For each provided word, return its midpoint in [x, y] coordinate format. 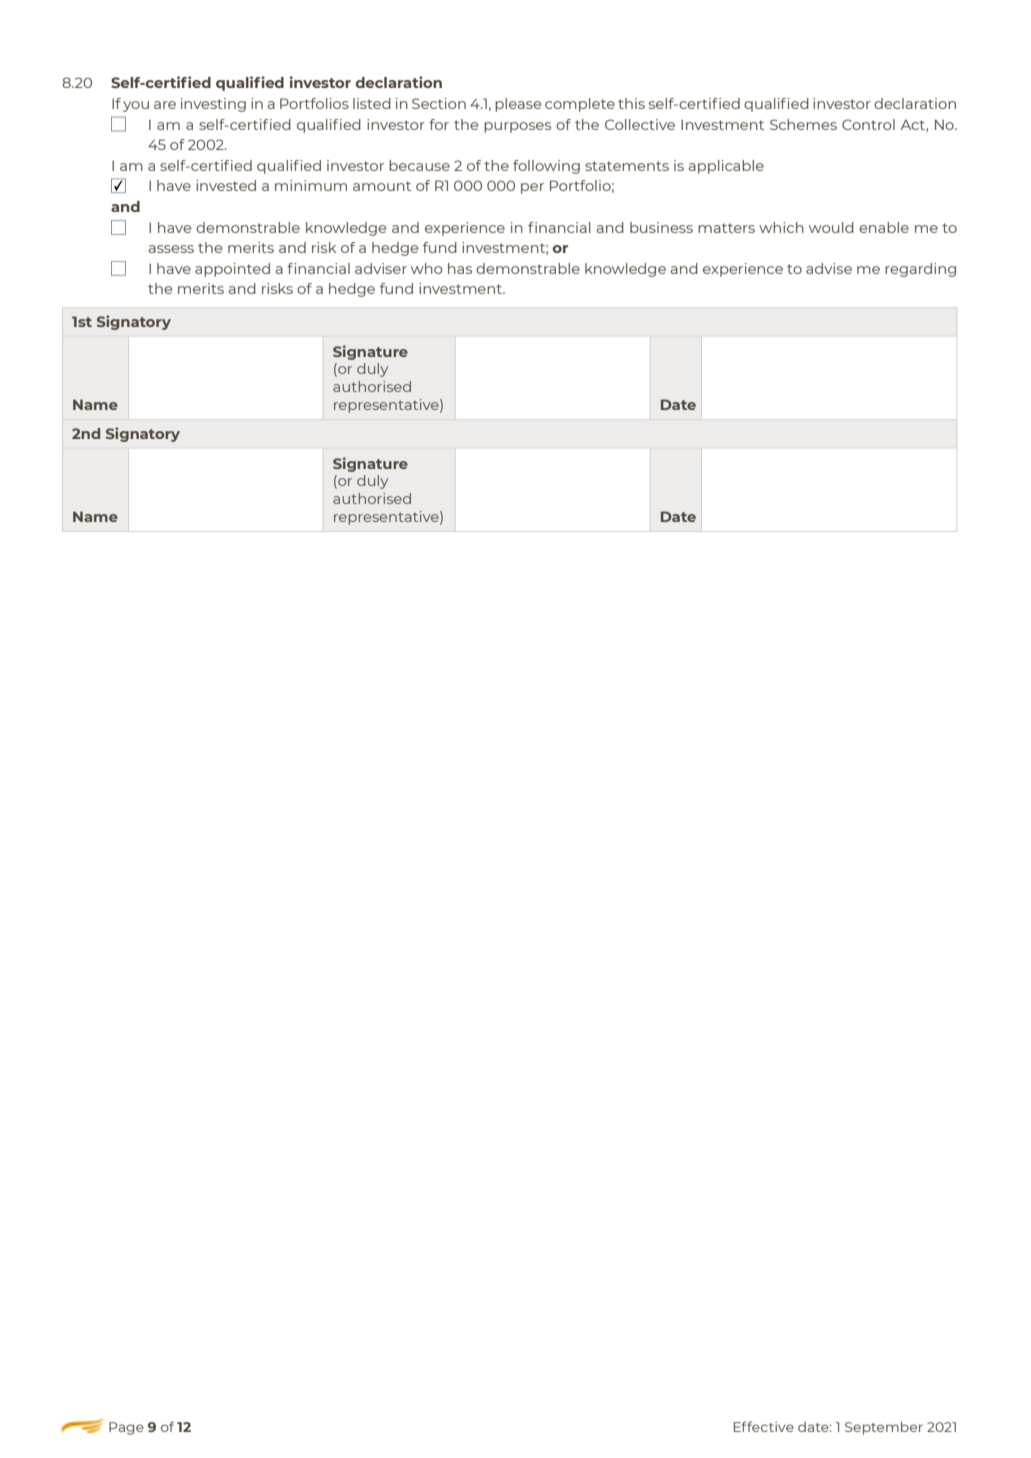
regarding [920, 270]
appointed [232, 270]
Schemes [803, 124]
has [460, 268]
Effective [764, 1426]
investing [213, 105]
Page [126, 1428]
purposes [517, 127]
